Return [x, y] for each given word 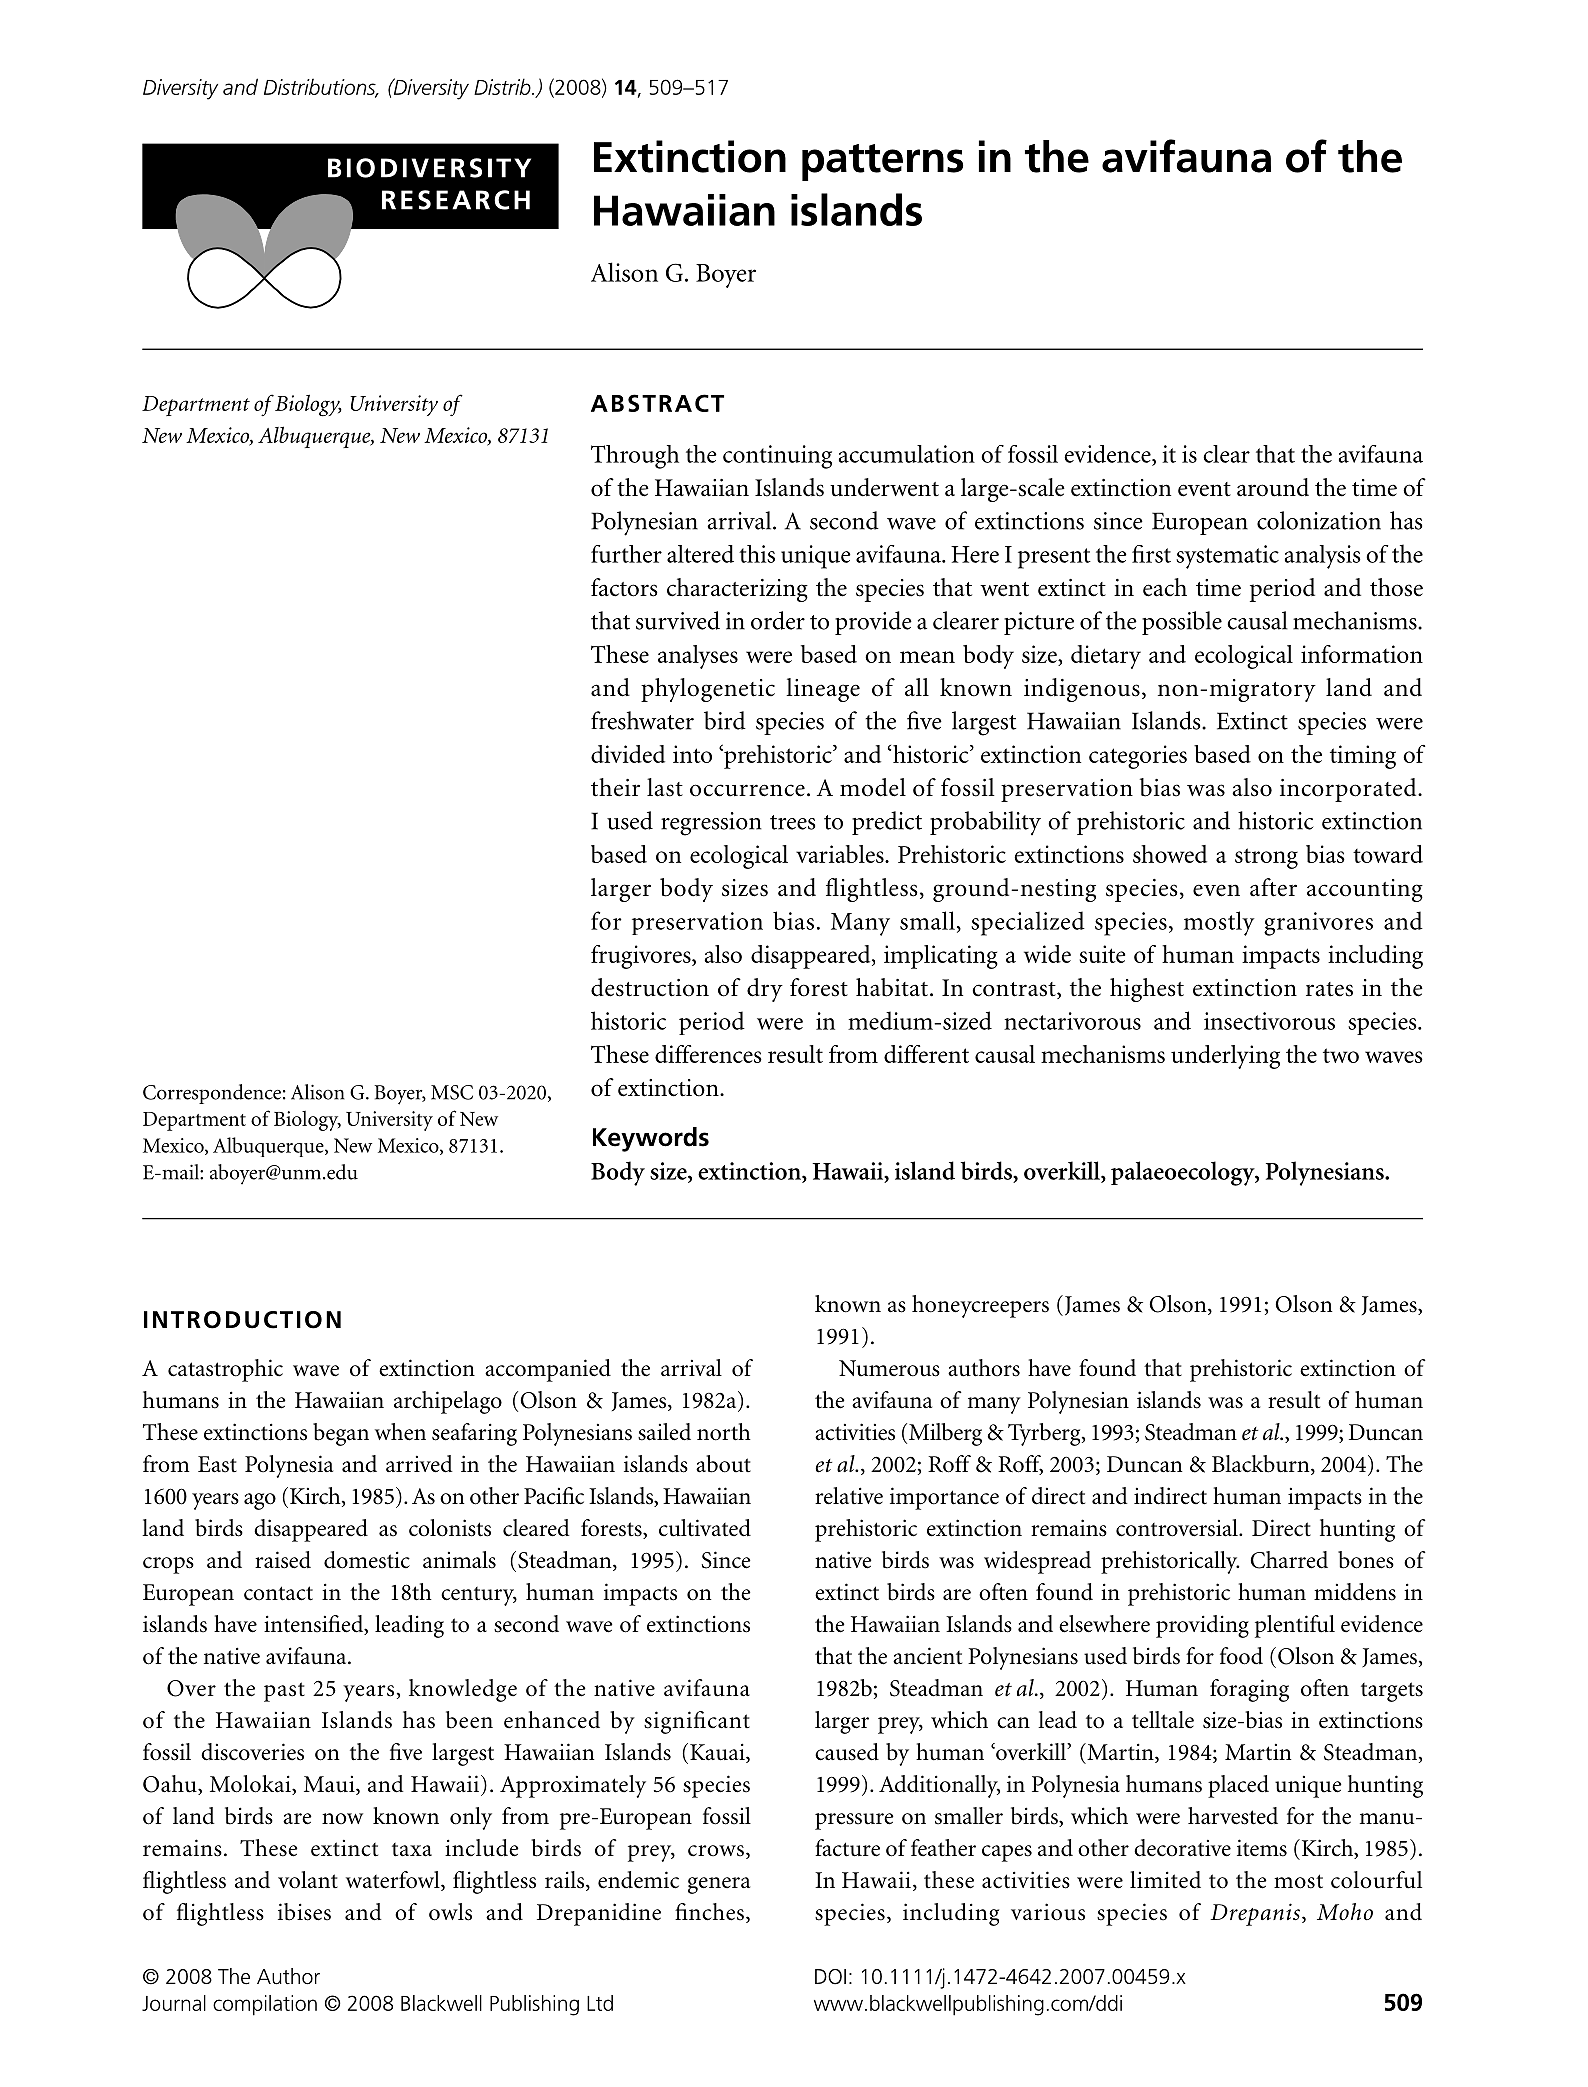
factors [624, 587]
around [1273, 487]
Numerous [889, 1368]
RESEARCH [456, 200]
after [1273, 887]
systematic [1227, 557]
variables [841, 854]
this [757, 554]
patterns [882, 162]
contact [278, 1593]
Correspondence [212, 1094]
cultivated [705, 1528]
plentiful [1295, 1626]
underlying [1225, 1057]
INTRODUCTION [242, 1320]
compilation [265, 2005]
